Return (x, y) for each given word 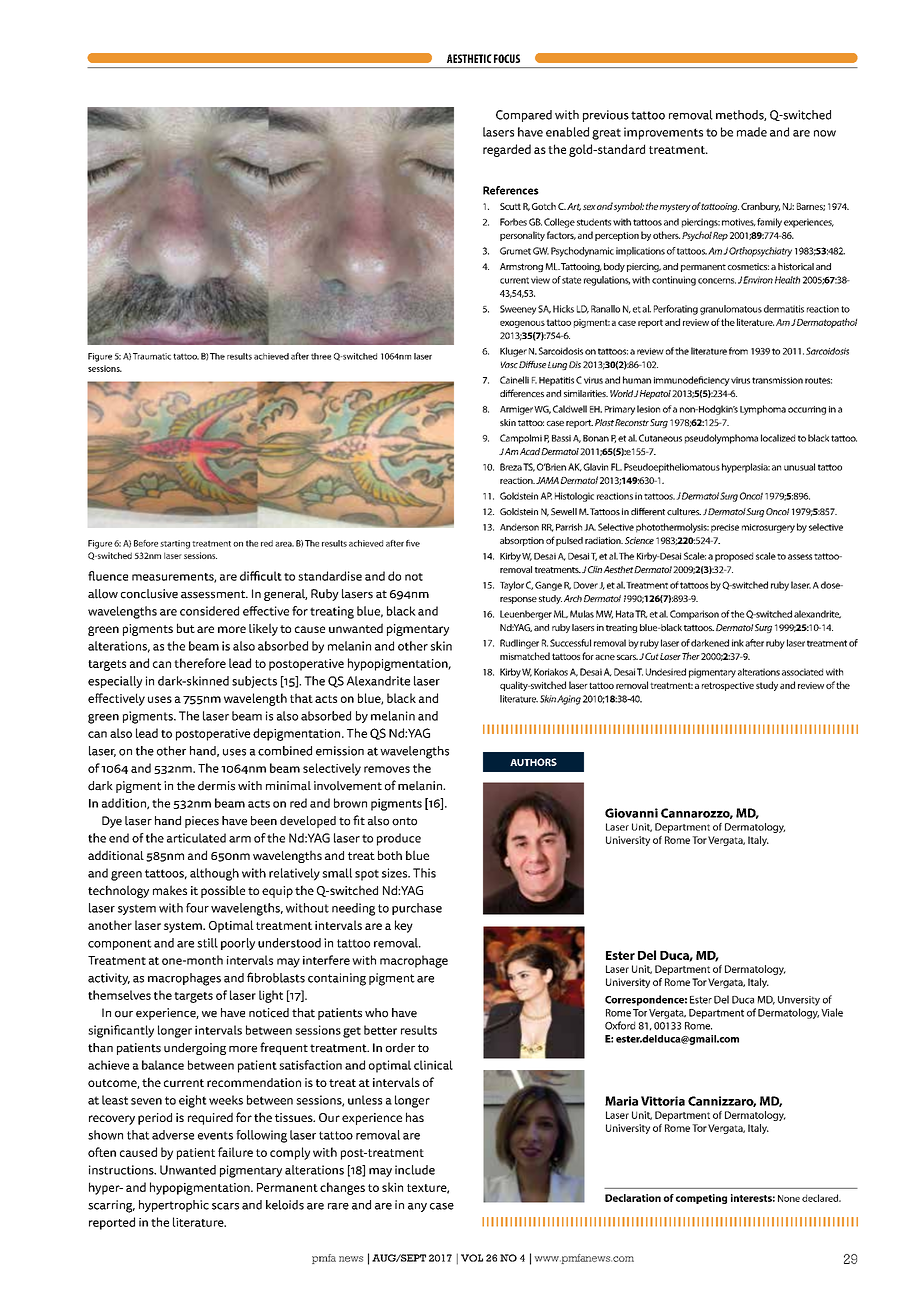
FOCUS (507, 58)
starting (175, 544)
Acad (530, 451)
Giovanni (631, 813)
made (752, 132)
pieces (202, 822)
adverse (173, 1135)
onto (404, 821)
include (415, 1170)
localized (778, 438)
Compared (524, 116)
